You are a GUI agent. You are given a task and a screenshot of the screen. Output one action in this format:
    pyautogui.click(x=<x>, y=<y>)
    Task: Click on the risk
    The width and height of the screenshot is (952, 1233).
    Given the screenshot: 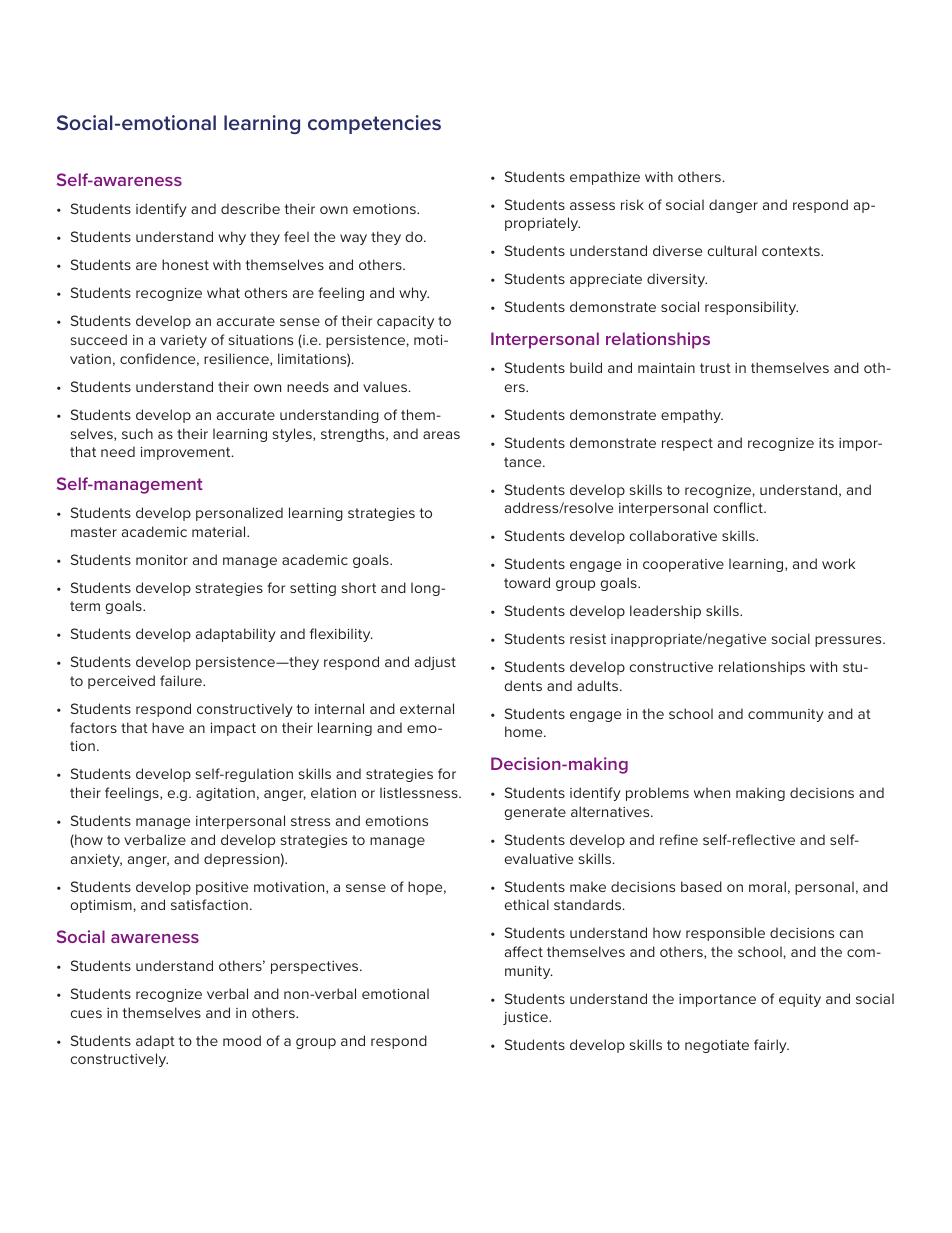 What is the action you would take?
    pyautogui.click(x=632, y=204)
